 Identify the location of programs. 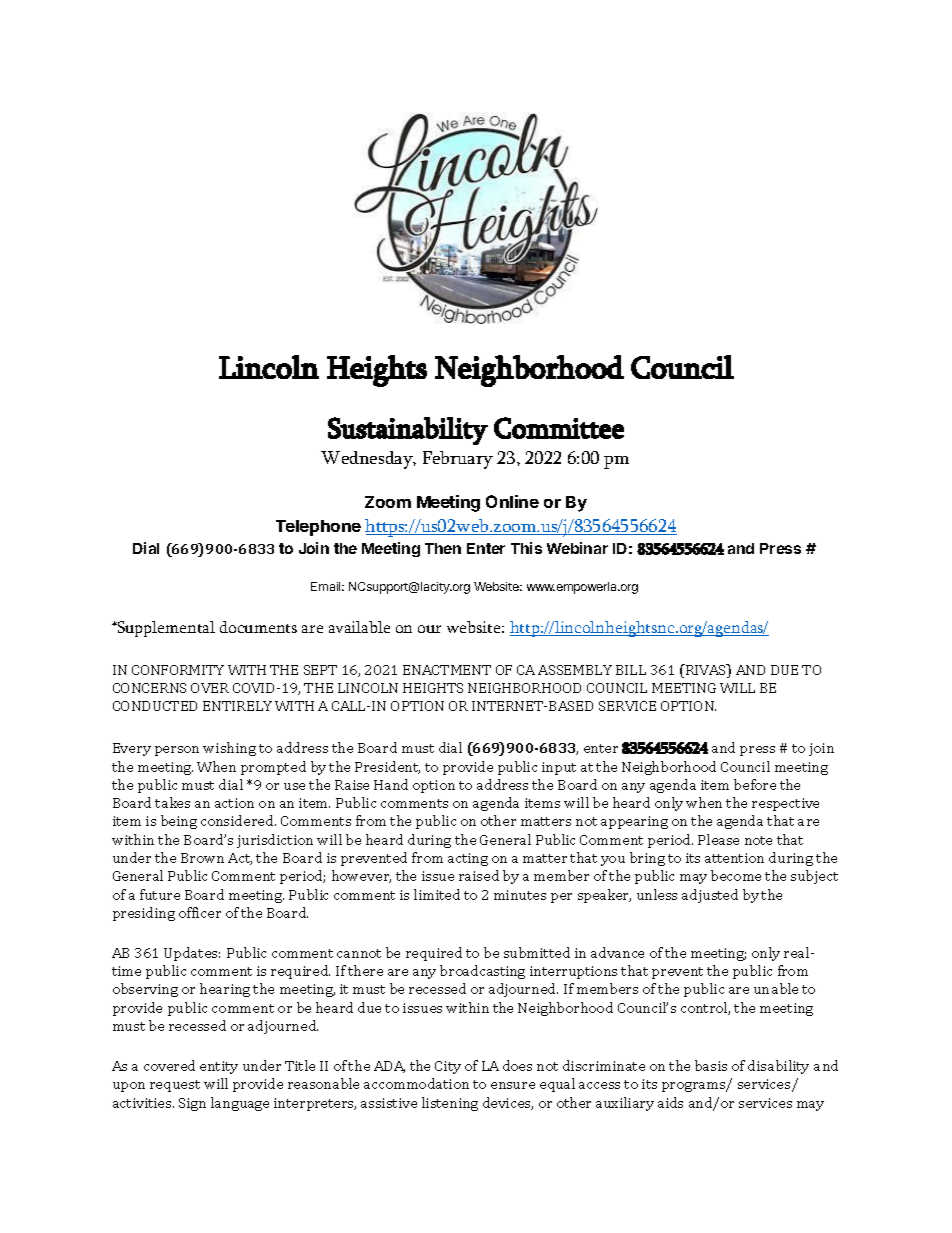
(695, 1087).
